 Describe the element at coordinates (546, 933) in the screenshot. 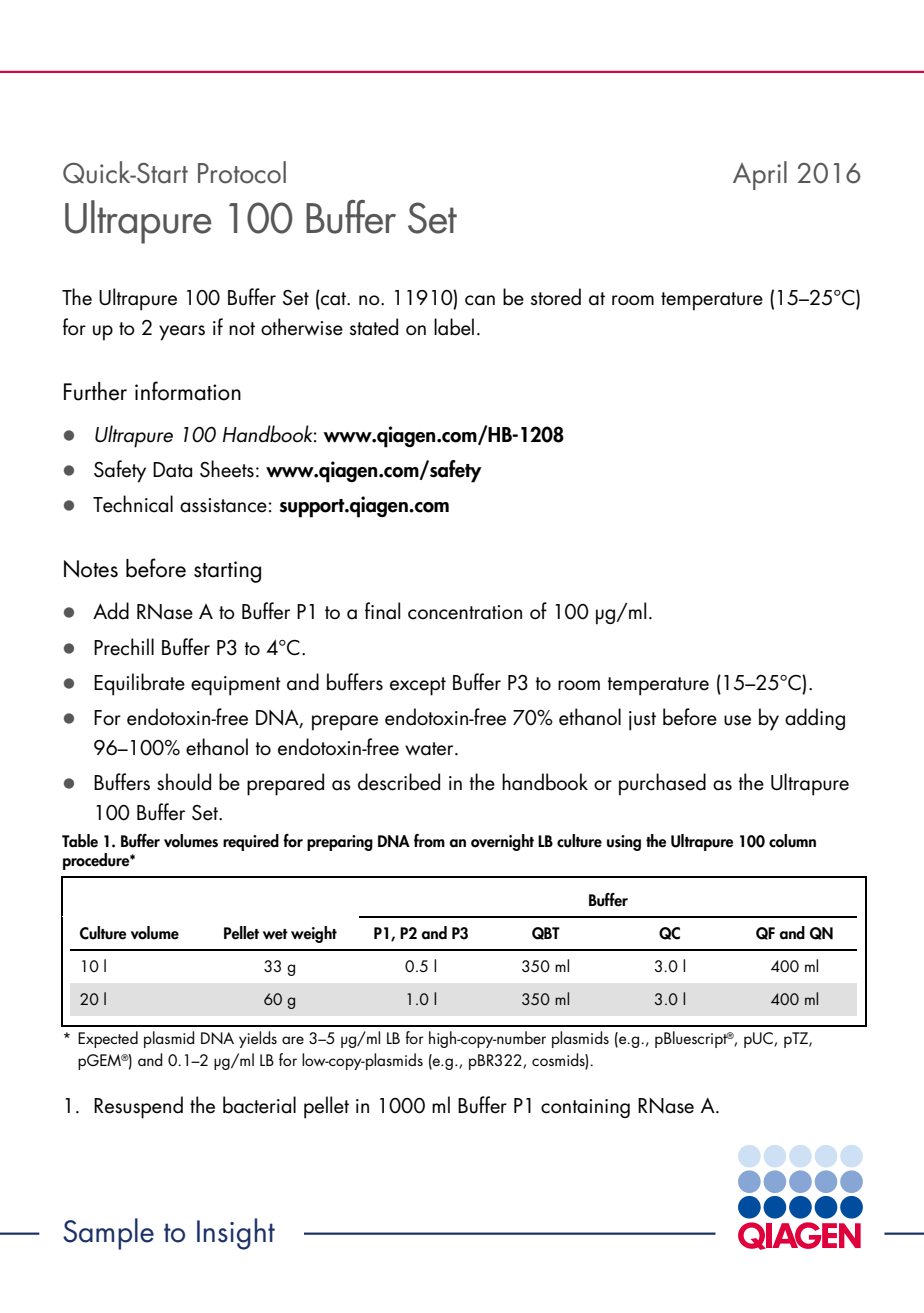

I see `QBT` at that location.
